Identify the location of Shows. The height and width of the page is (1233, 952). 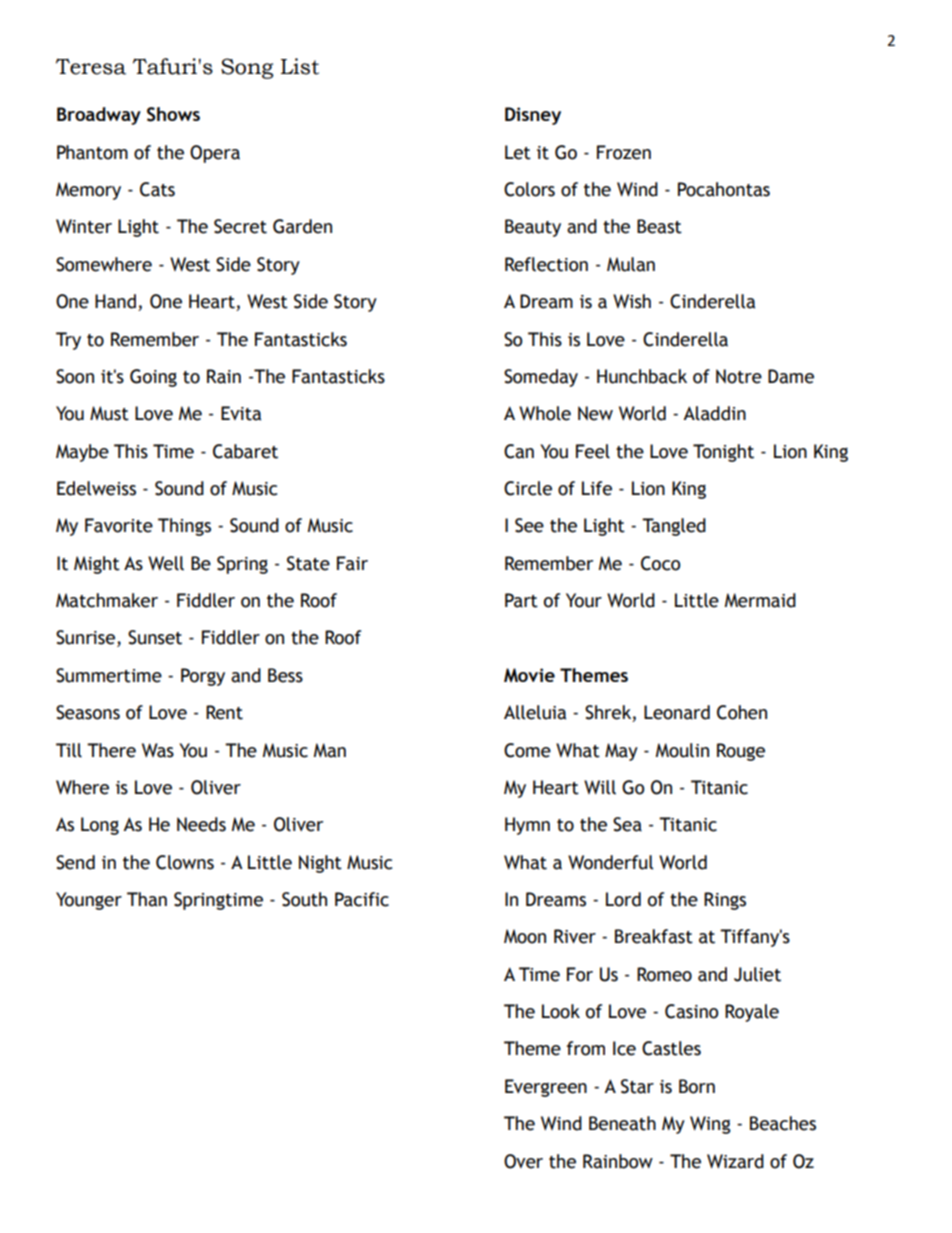
(173, 114).
